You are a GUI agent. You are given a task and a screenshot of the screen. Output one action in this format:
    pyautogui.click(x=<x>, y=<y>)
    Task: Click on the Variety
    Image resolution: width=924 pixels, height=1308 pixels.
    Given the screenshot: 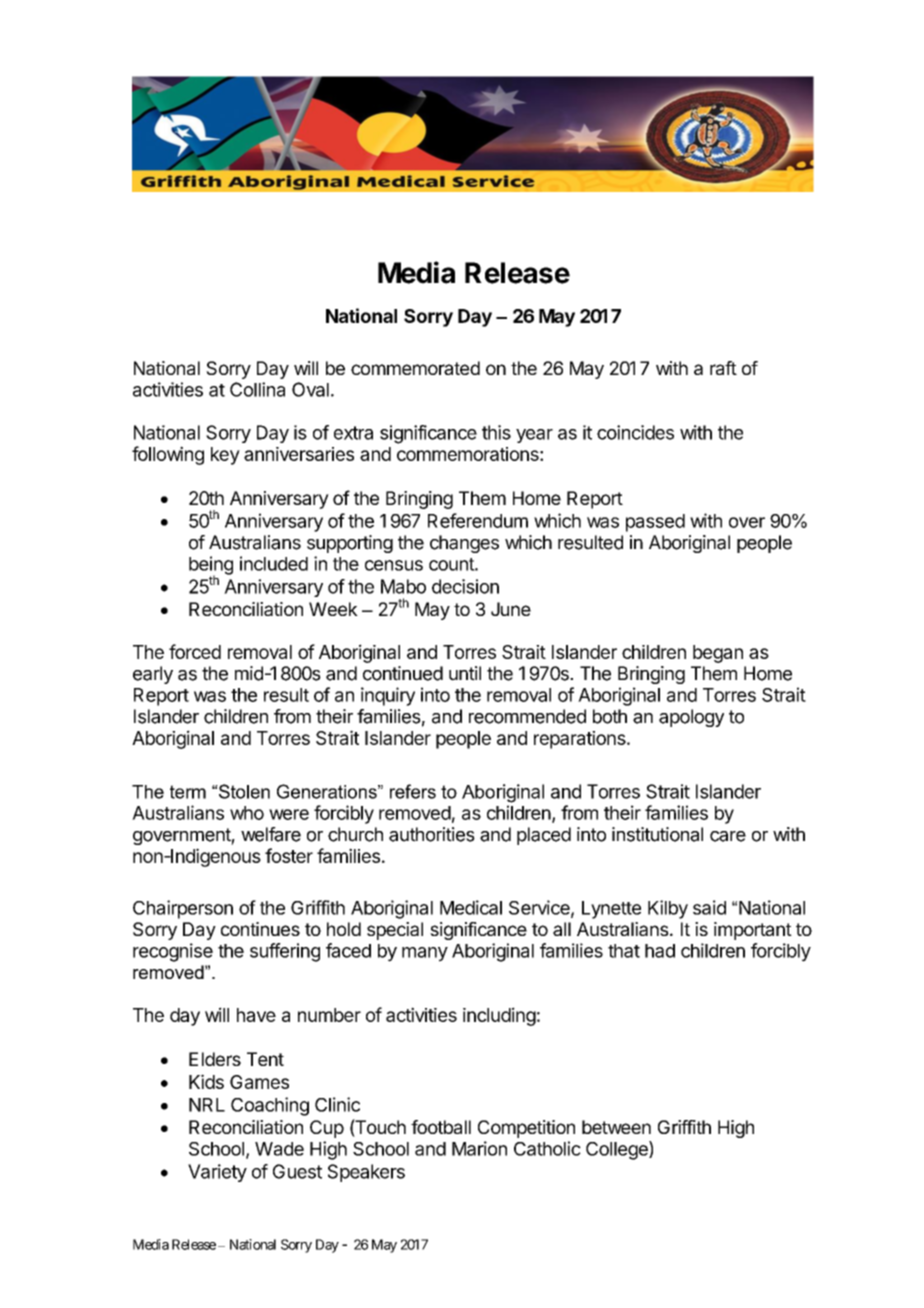 What is the action you would take?
    pyautogui.click(x=217, y=1173)
